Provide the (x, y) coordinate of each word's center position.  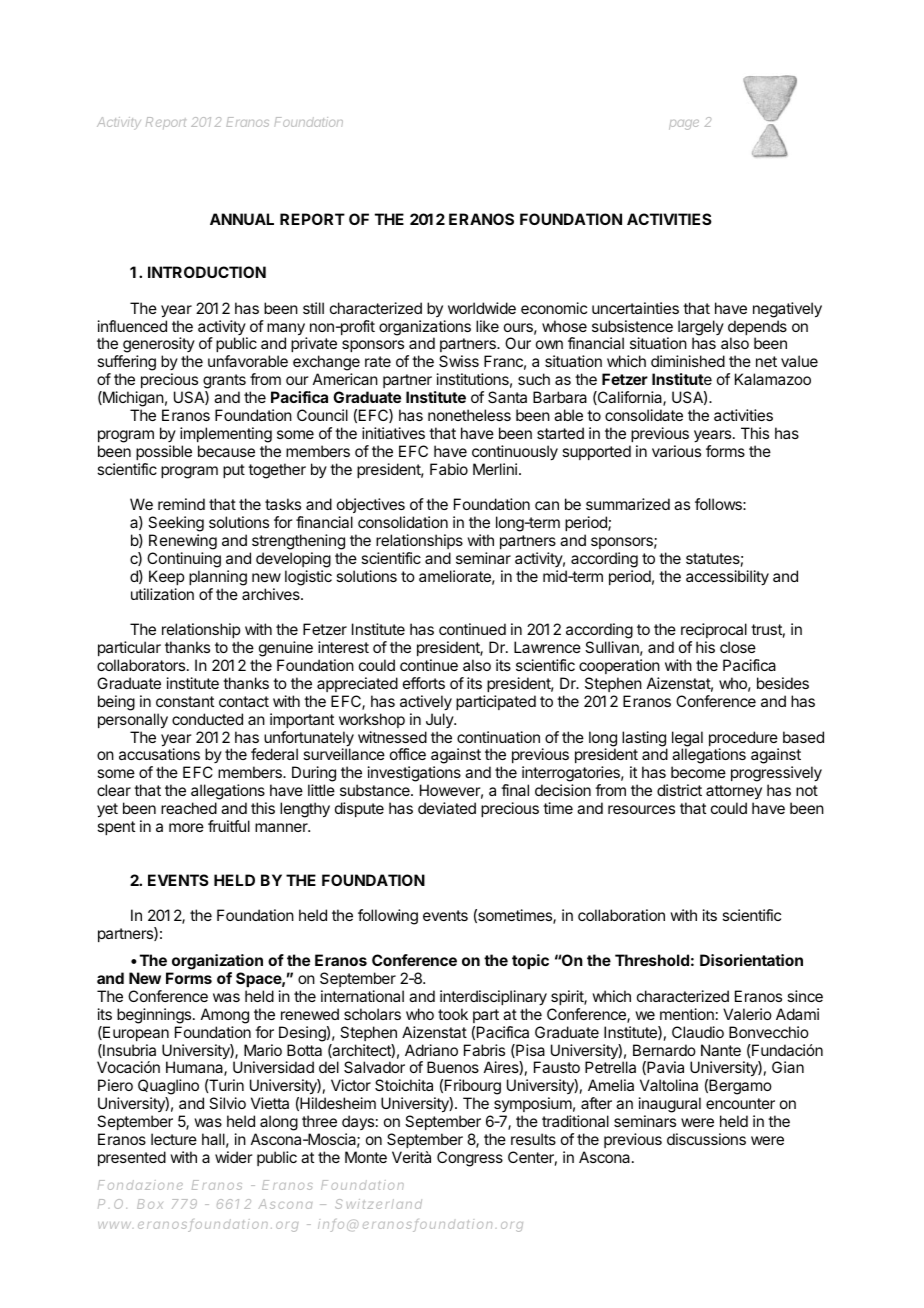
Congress (470, 1159)
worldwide (482, 308)
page (684, 125)
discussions (706, 1139)
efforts (424, 683)
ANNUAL (242, 219)
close (738, 647)
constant (185, 701)
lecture (174, 1139)
